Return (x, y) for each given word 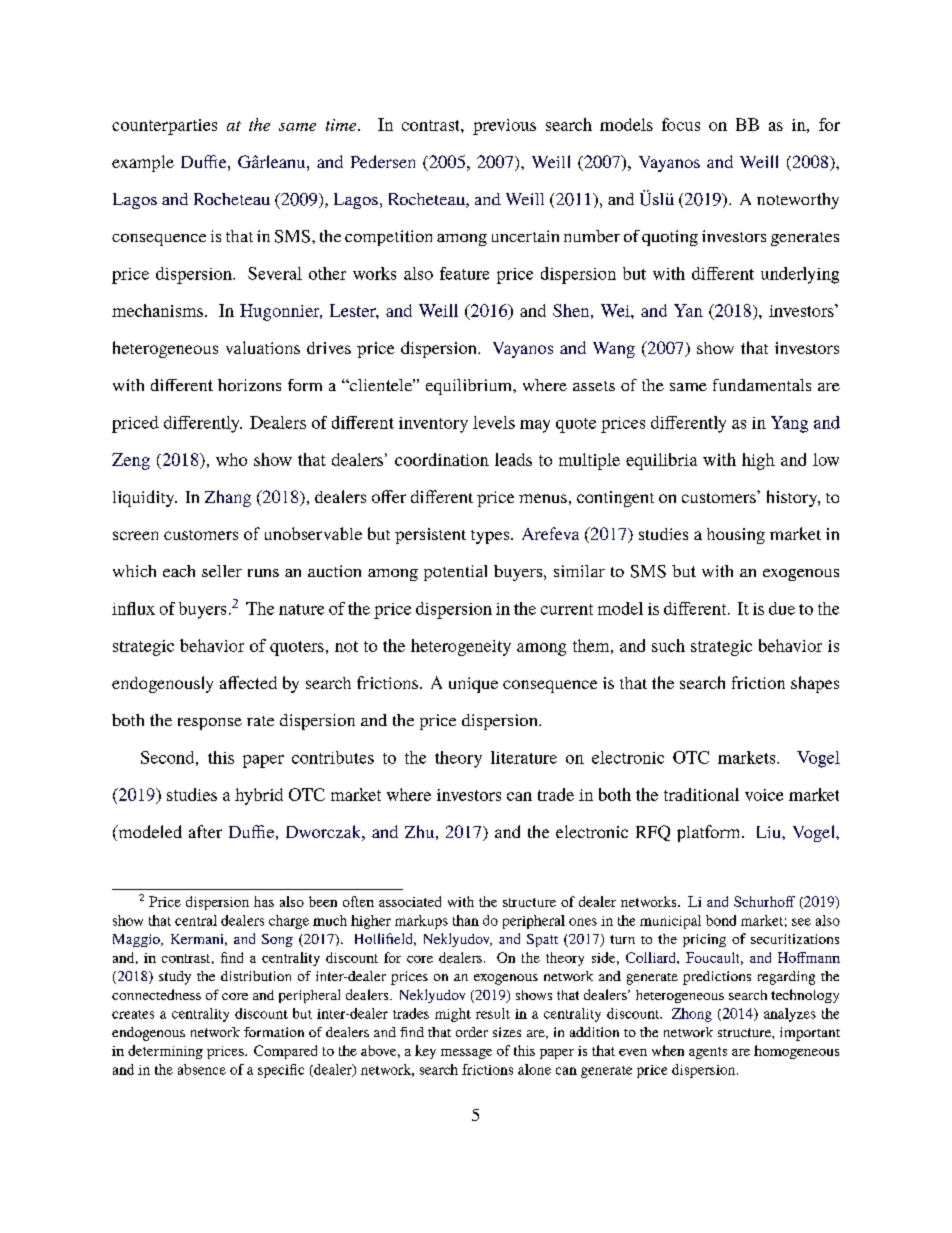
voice (764, 795)
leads (513, 459)
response (210, 724)
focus (681, 124)
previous (504, 127)
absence (202, 1069)
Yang (789, 424)
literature (524, 757)
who (231, 459)
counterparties (164, 127)
